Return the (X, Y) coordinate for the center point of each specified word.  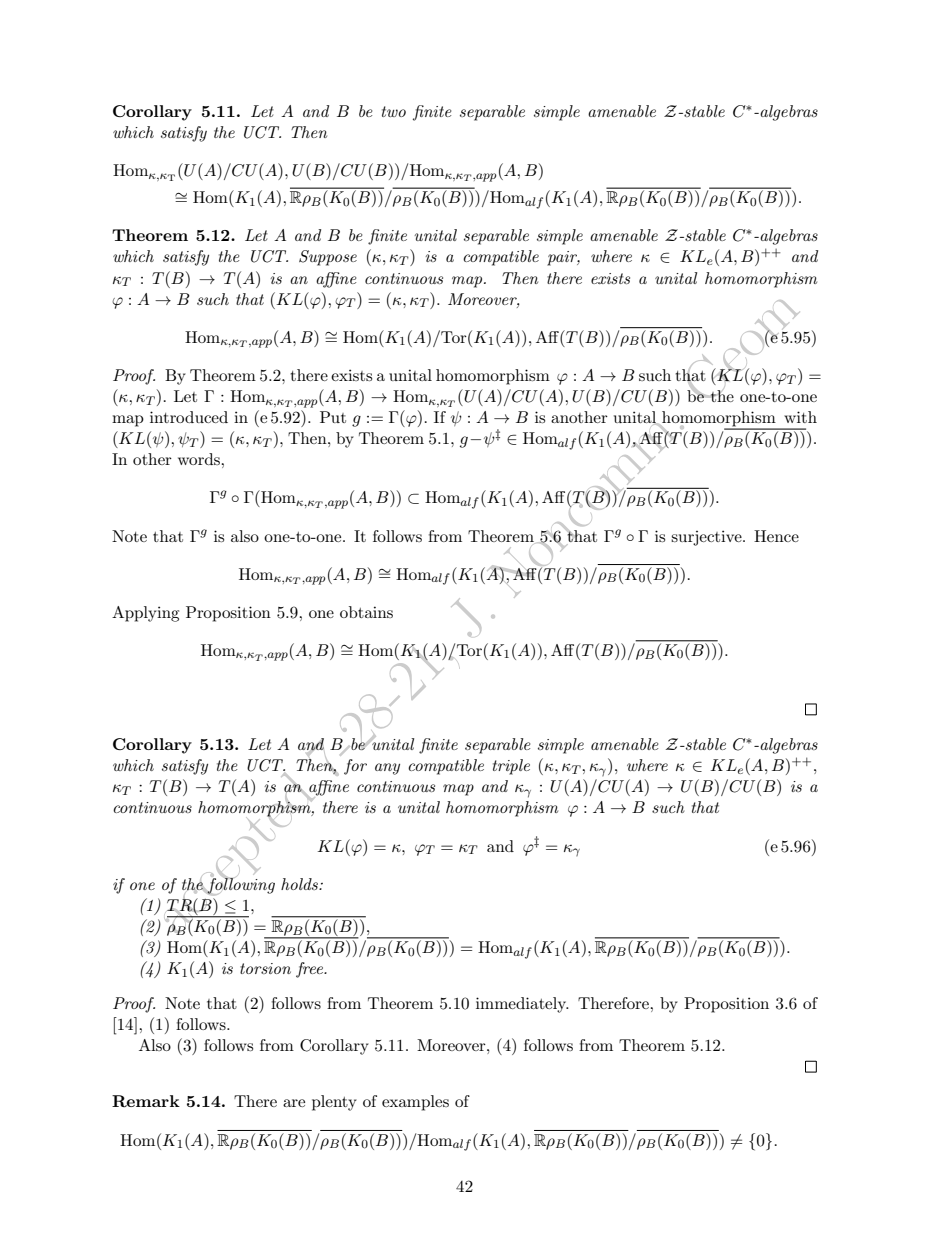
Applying (145, 614)
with (800, 417)
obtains (366, 612)
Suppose (328, 258)
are (294, 1103)
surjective (707, 538)
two (394, 111)
